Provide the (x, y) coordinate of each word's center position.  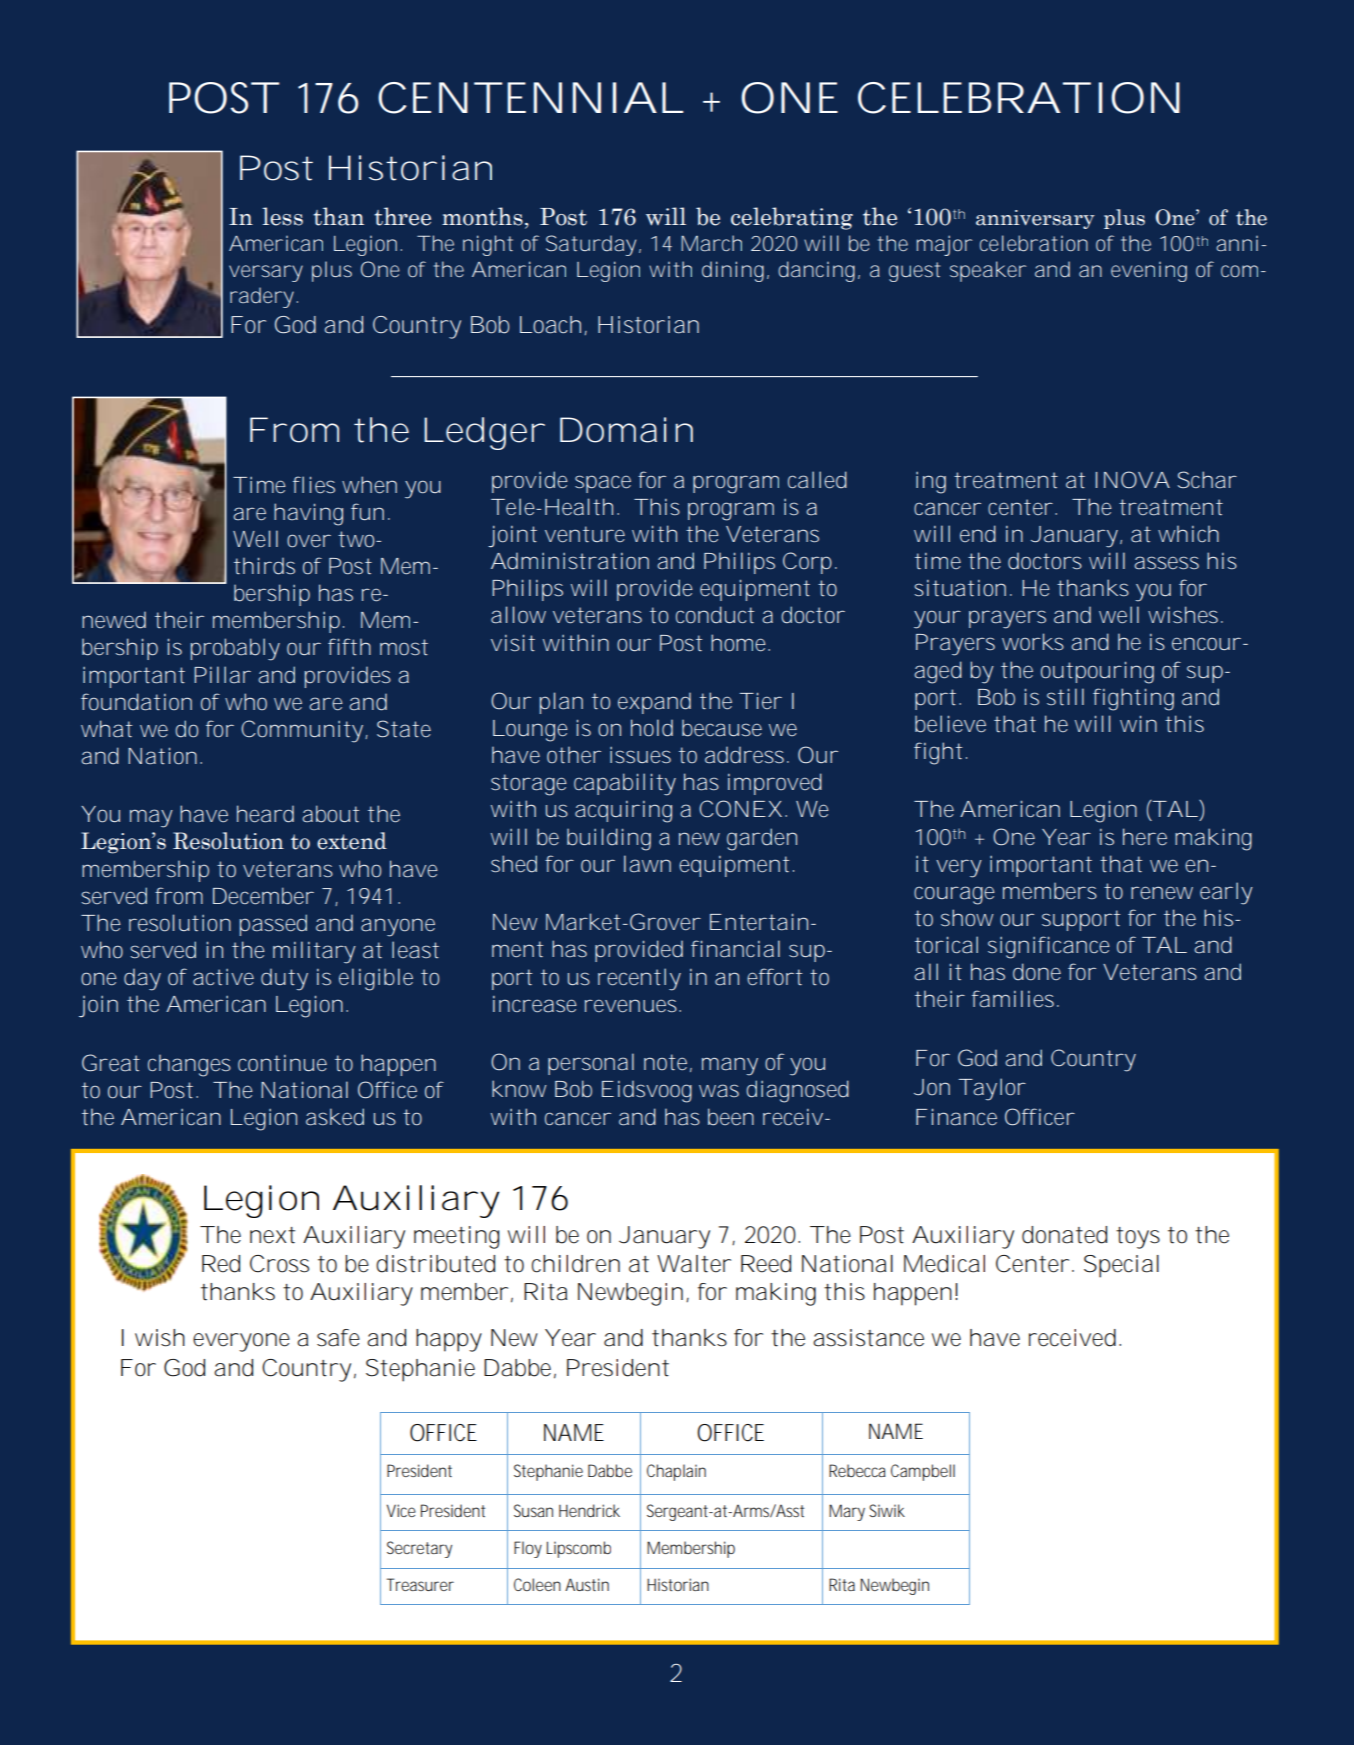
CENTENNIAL (530, 98)
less (282, 216)
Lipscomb (579, 1549)
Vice (401, 1510)
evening (1149, 272)
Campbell (923, 1472)
